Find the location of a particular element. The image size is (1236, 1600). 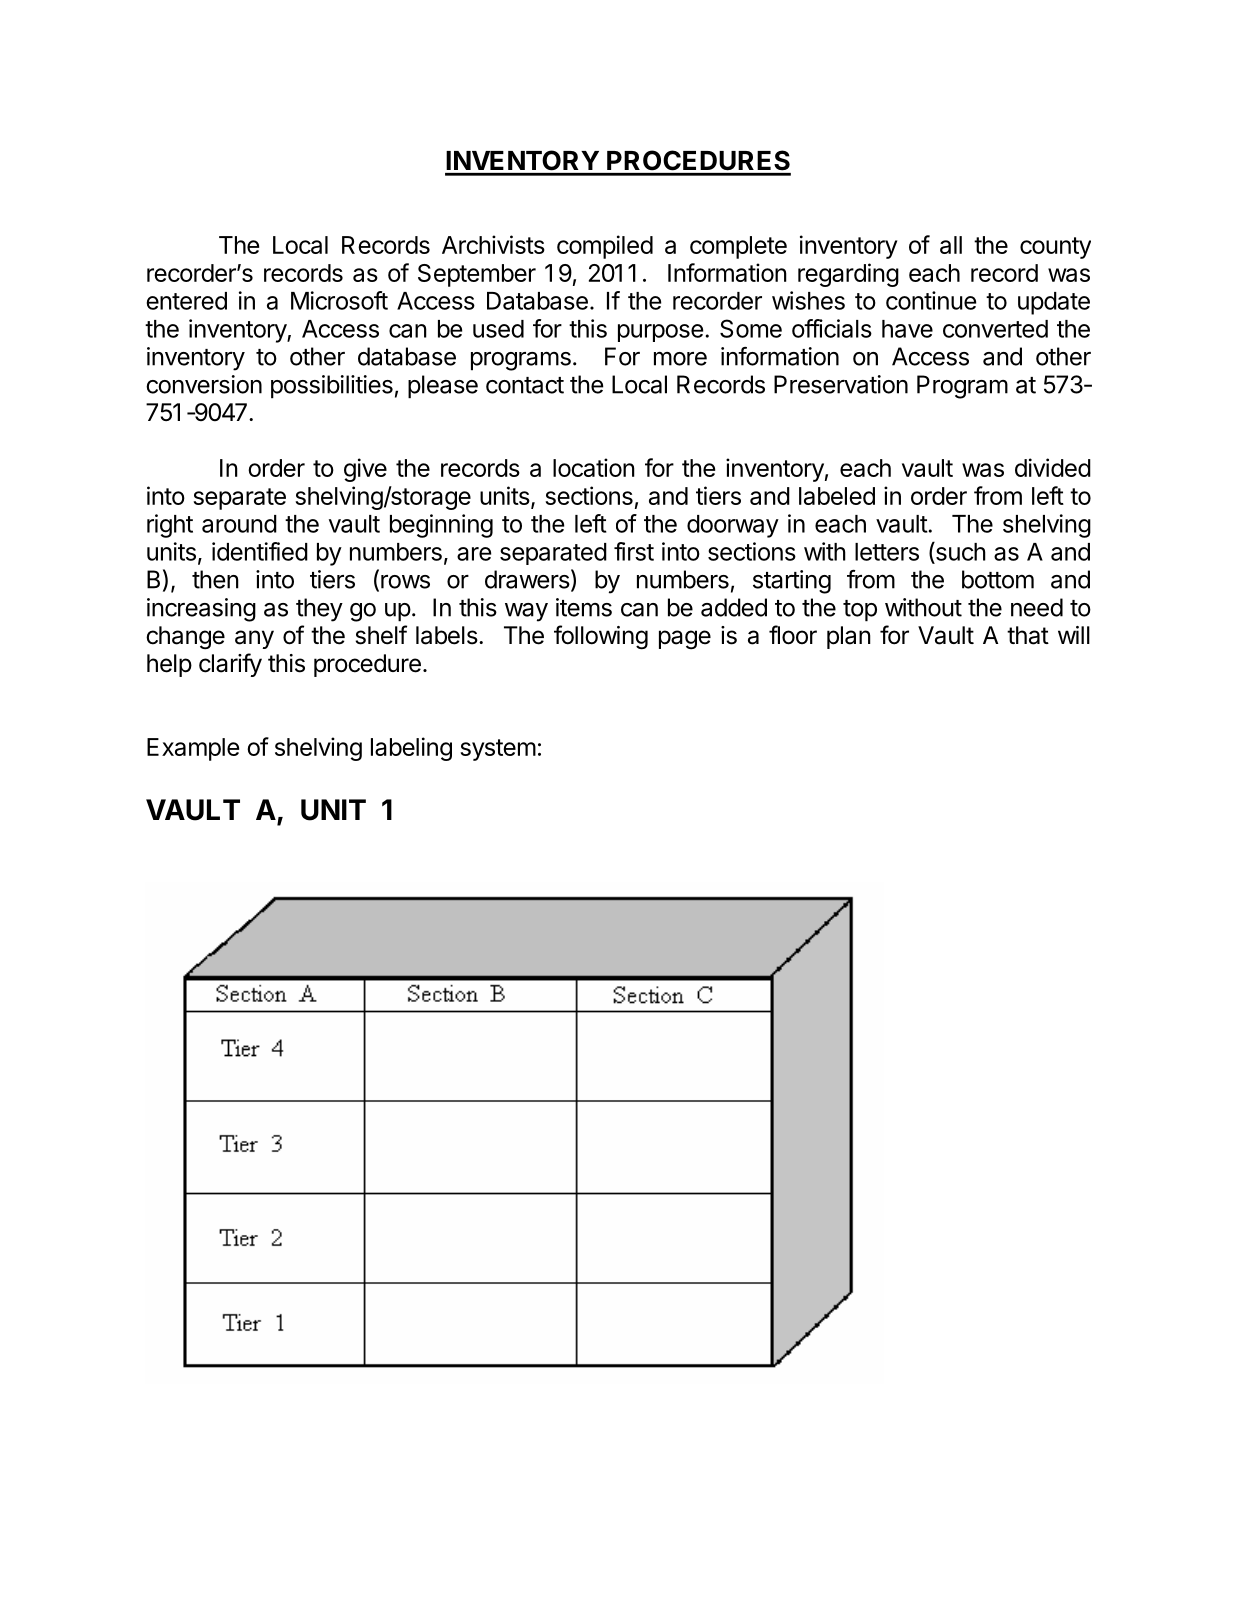

labeled is located at coordinates (837, 496).
